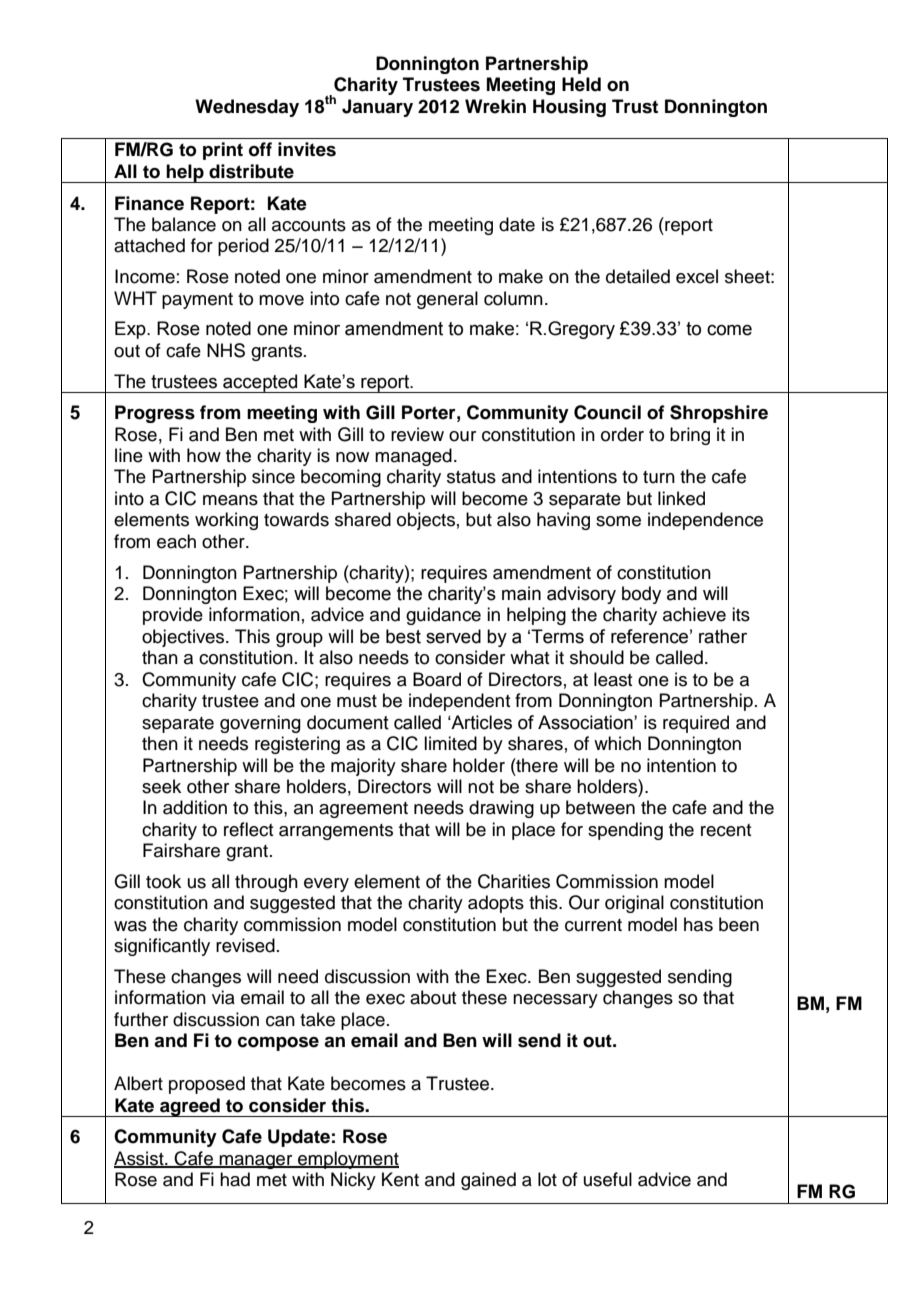 The height and width of the image is (1308, 924). I want to click on agreed, so click(190, 1107).
